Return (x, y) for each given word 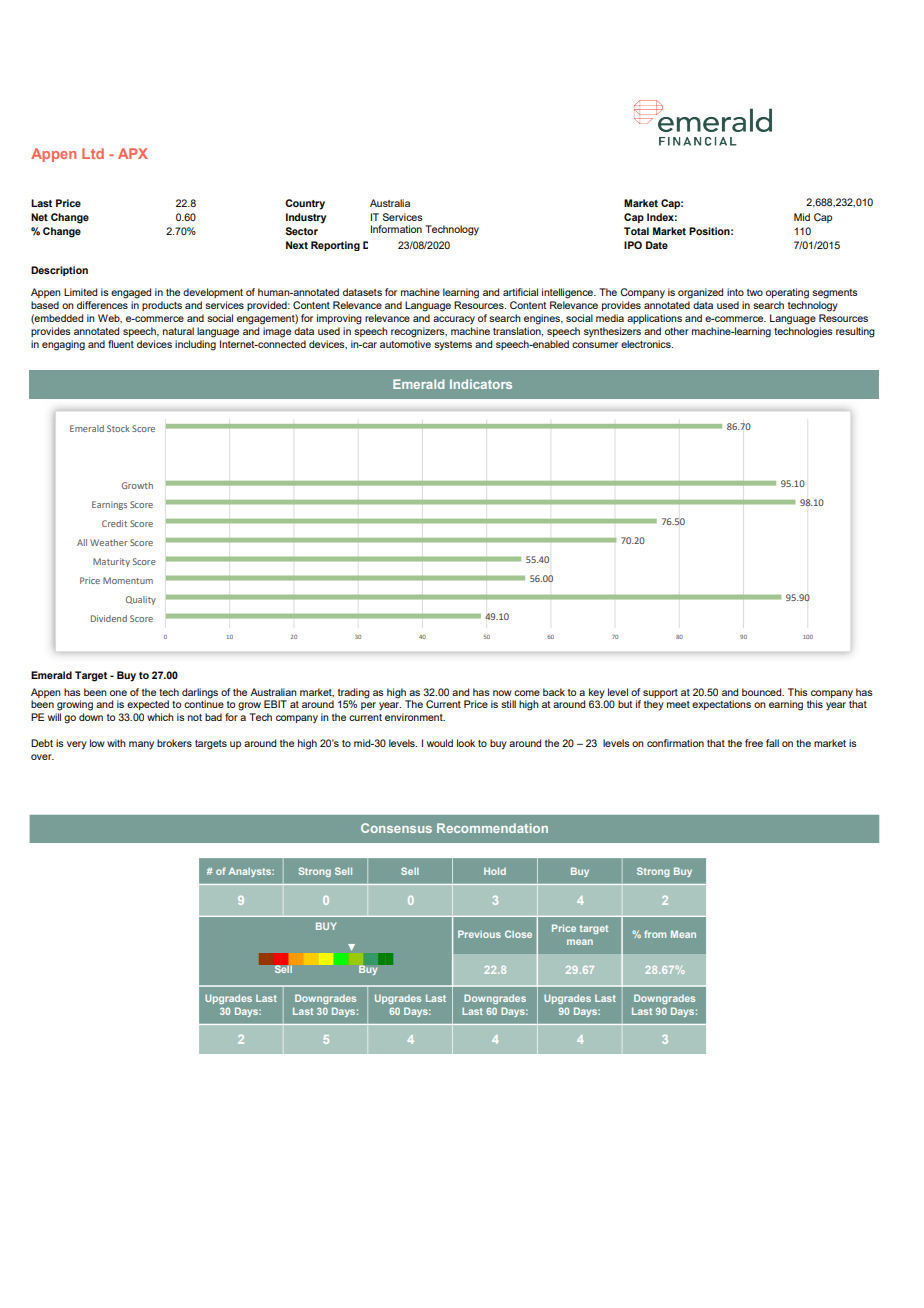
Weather (109, 542)
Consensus (396, 828)
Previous (479, 934)
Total (636, 231)
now (502, 693)
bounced (763, 692)
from (655, 934)
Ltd (93, 153)
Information (396, 229)
